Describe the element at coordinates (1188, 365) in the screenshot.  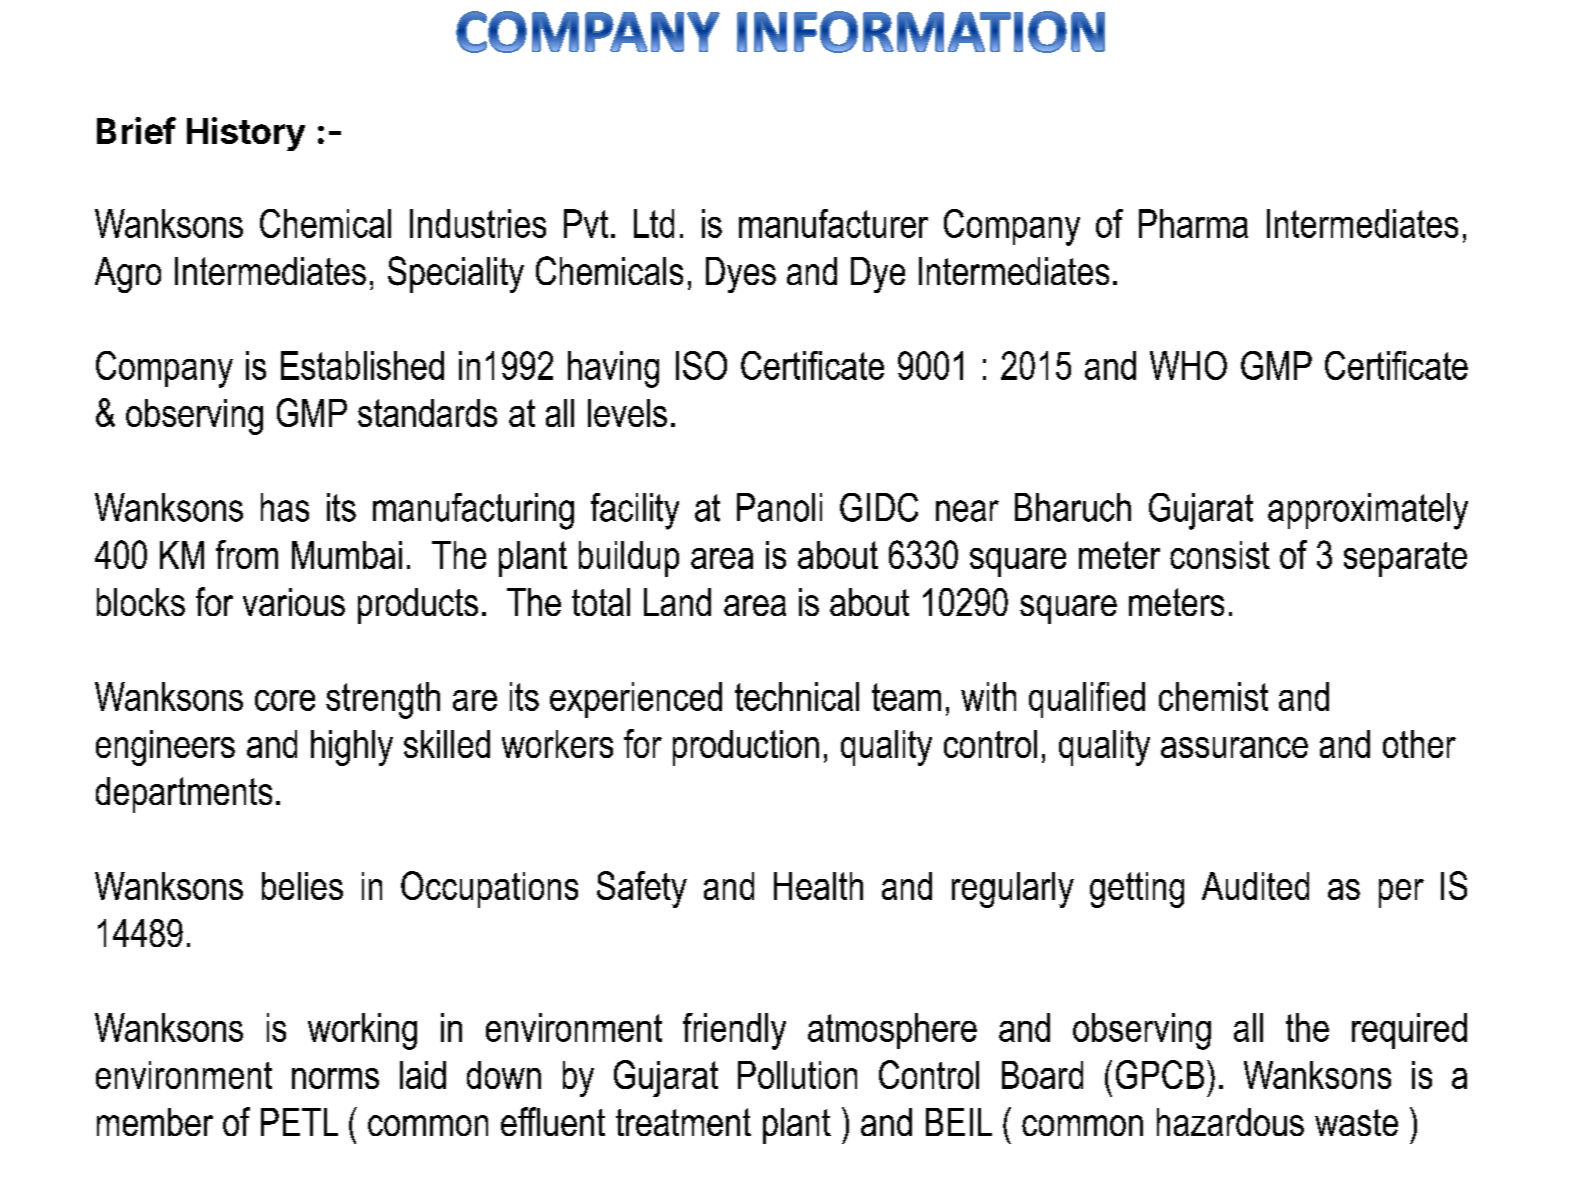
I see `WHO` at that location.
